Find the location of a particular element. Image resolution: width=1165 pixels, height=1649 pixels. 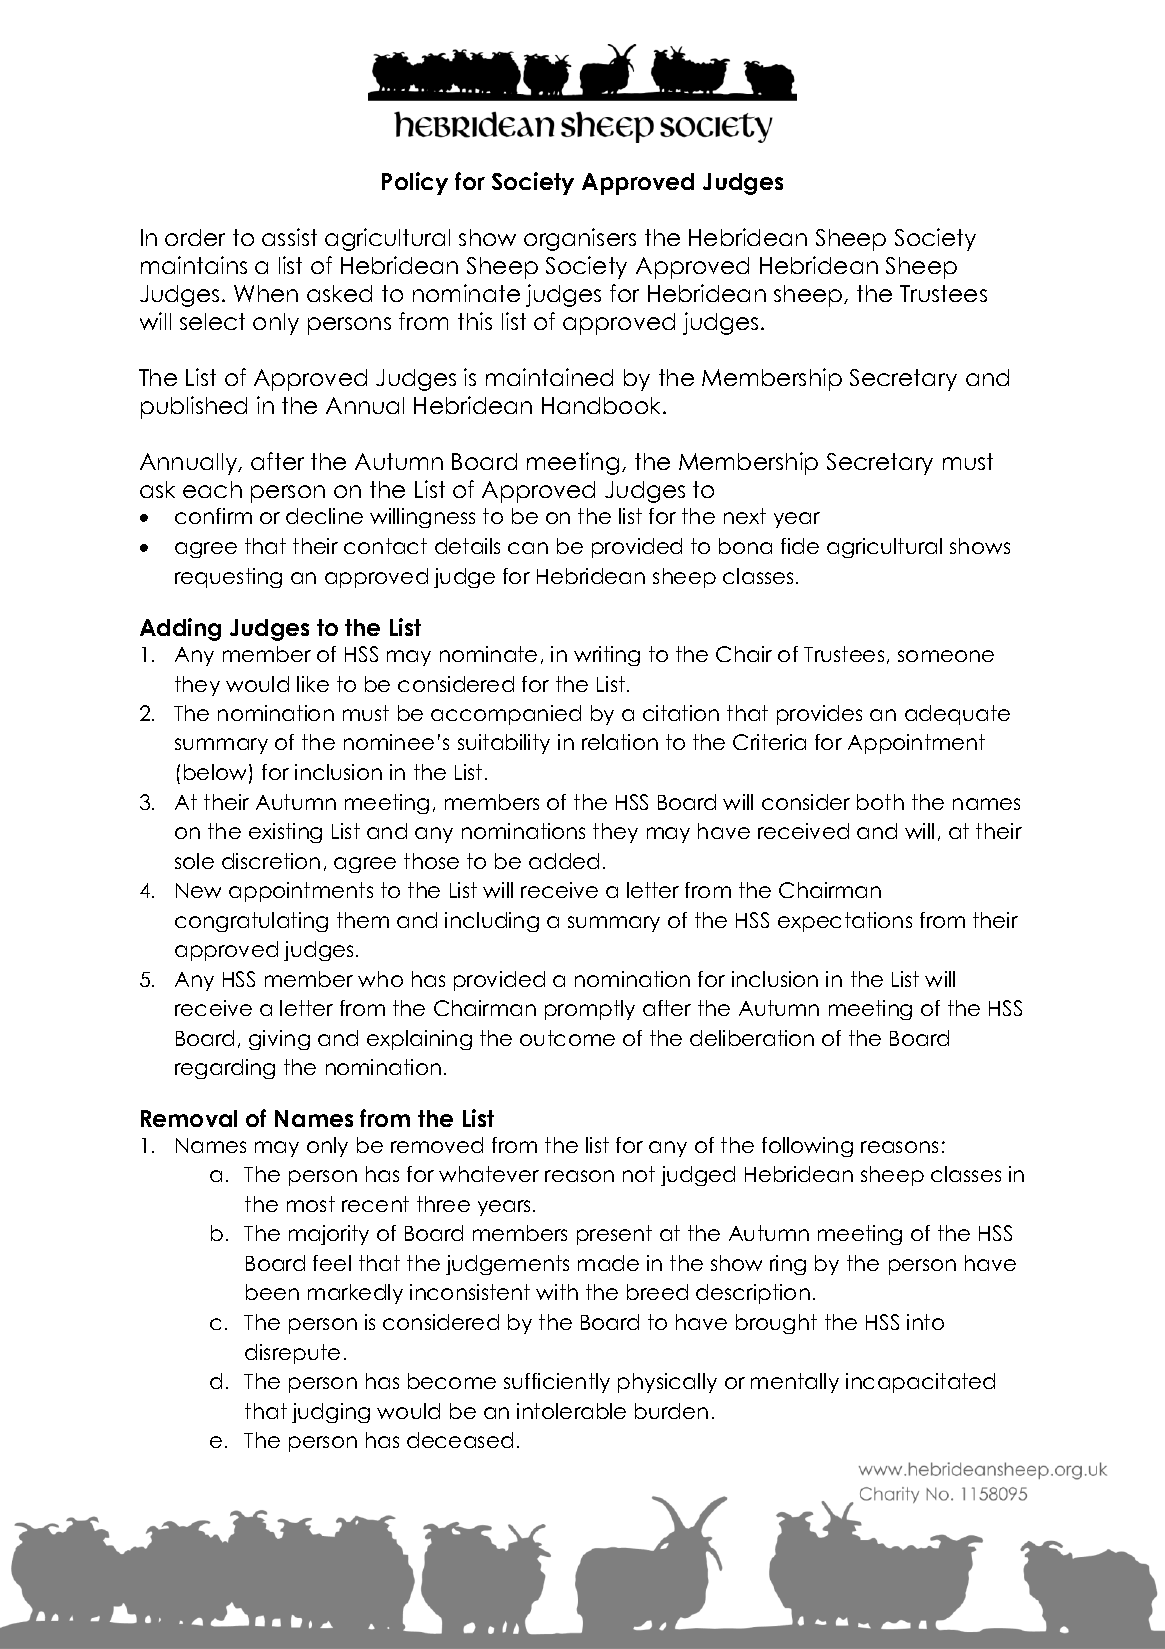

someone is located at coordinates (946, 656).
